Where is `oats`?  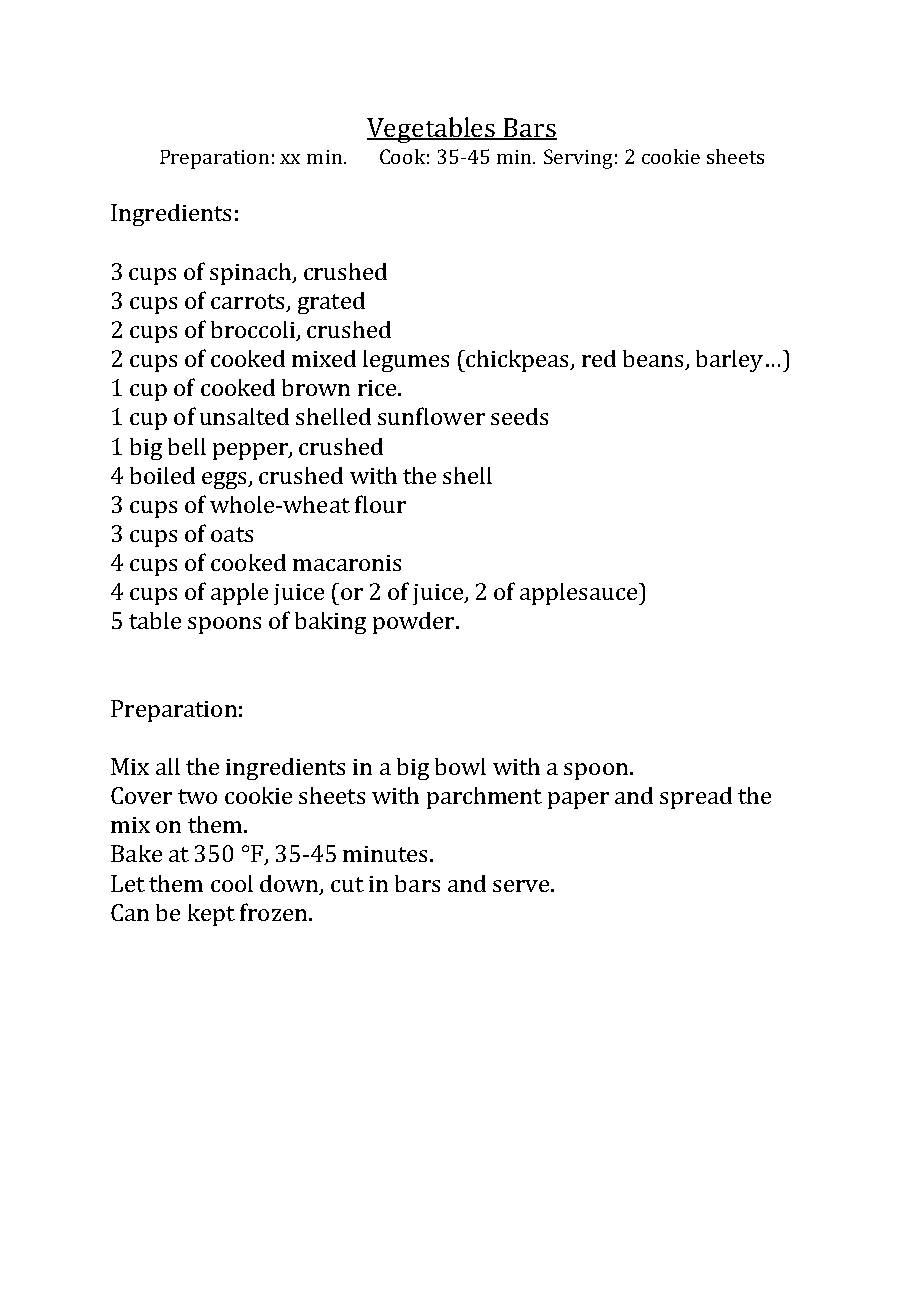 oats is located at coordinates (232, 534).
